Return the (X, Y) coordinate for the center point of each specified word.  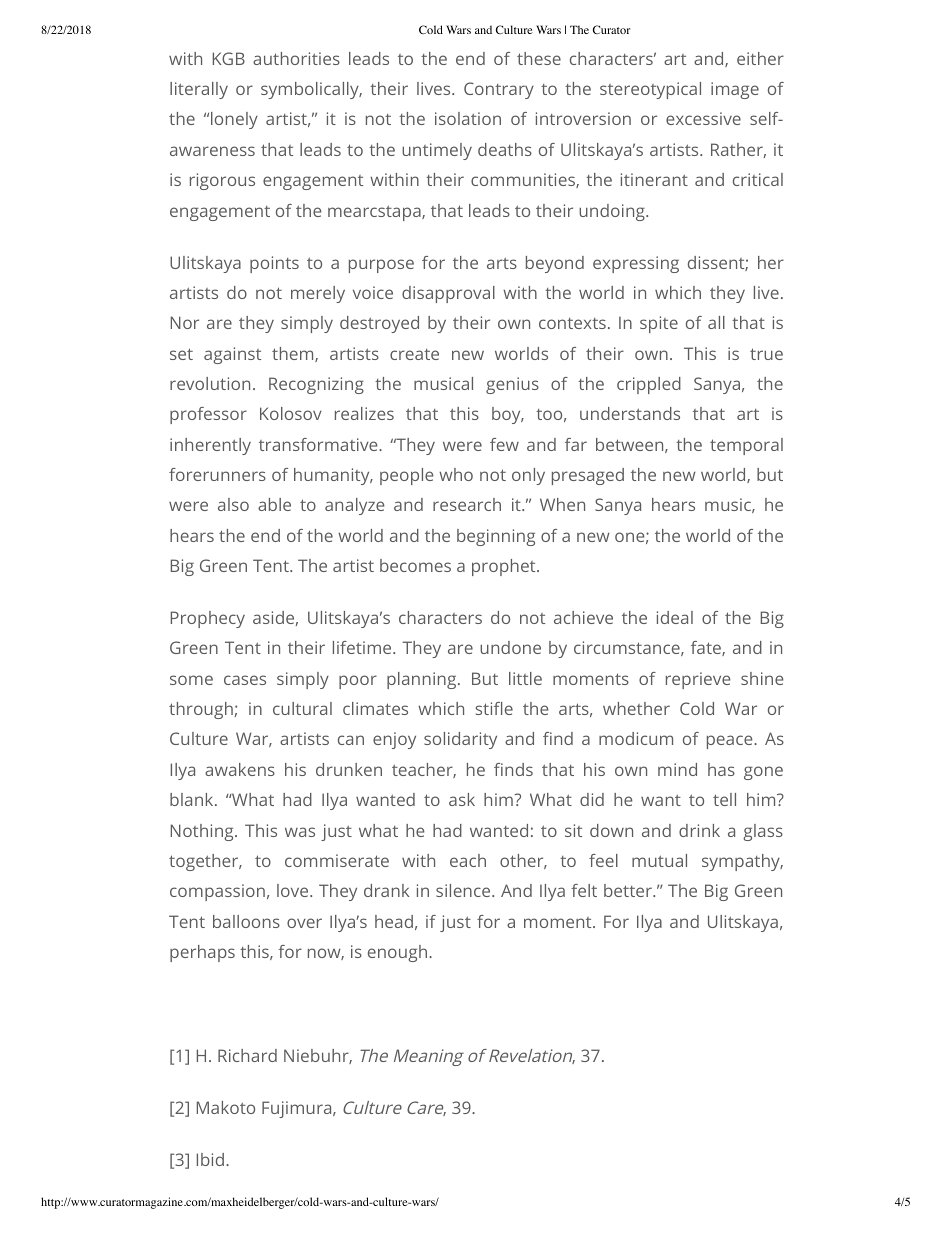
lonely (234, 120)
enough (397, 953)
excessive (703, 118)
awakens (240, 769)
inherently (210, 446)
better (629, 890)
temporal (746, 446)
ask (462, 799)
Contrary (499, 90)
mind (677, 769)
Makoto (226, 1107)
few (504, 444)
